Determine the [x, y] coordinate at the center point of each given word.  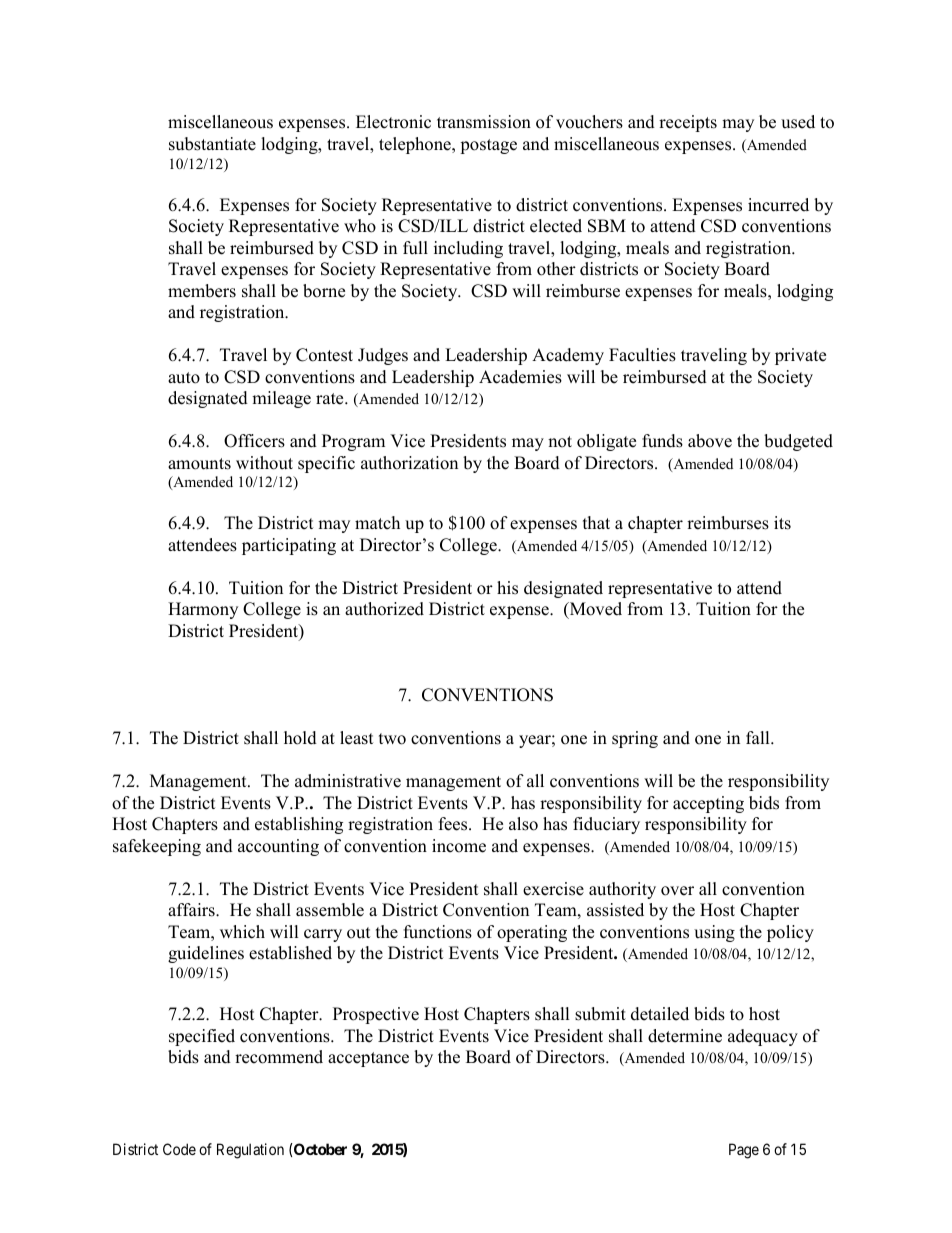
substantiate [212, 144]
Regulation [250, 1151]
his [507, 588]
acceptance [368, 1059]
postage [488, 146]
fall [759, 737]
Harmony [203, 610]
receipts [688, 123]
